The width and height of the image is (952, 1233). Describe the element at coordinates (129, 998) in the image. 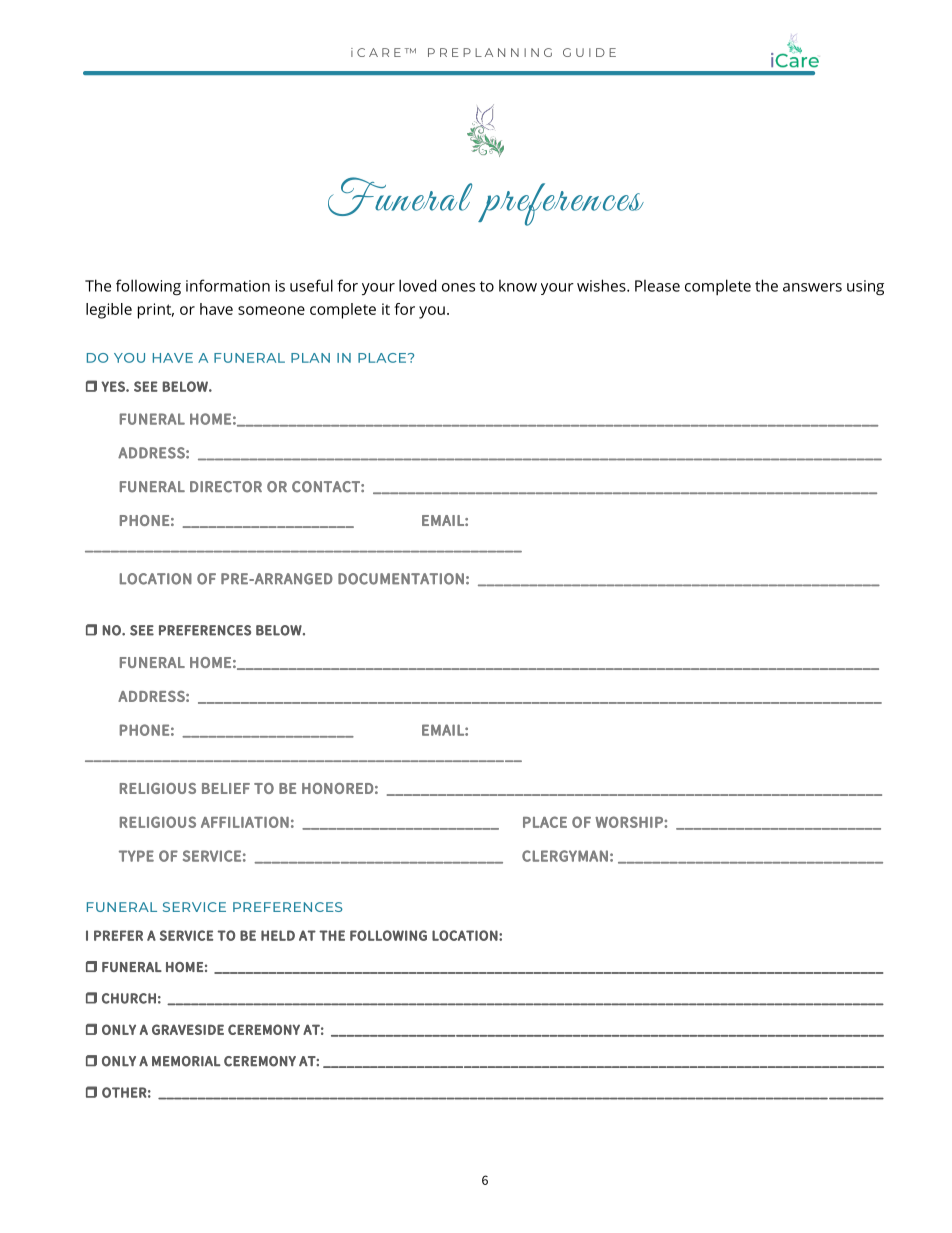

I see `CHURCH` at that location.
